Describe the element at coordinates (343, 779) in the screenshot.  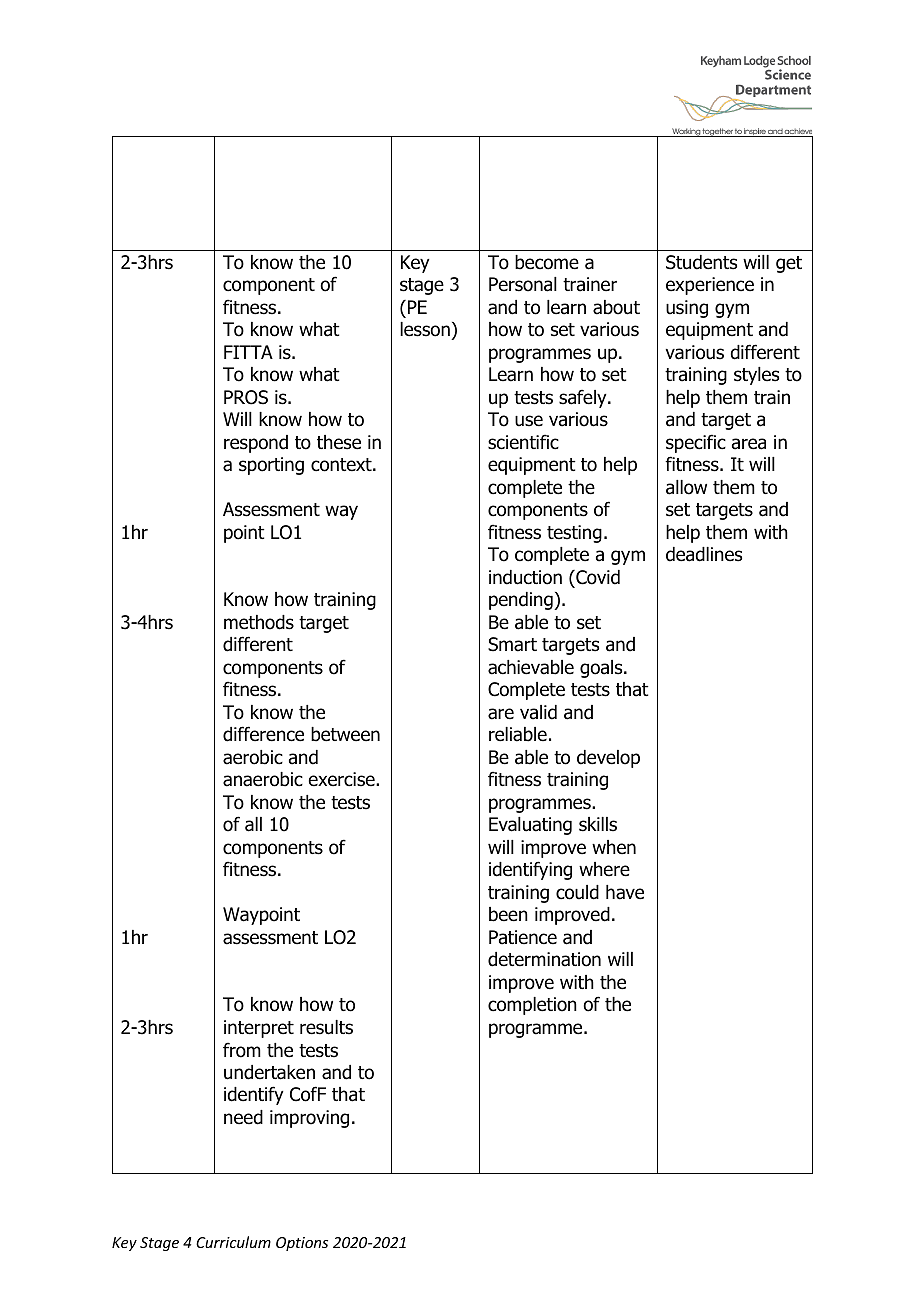
I see `exercise` at that location.
